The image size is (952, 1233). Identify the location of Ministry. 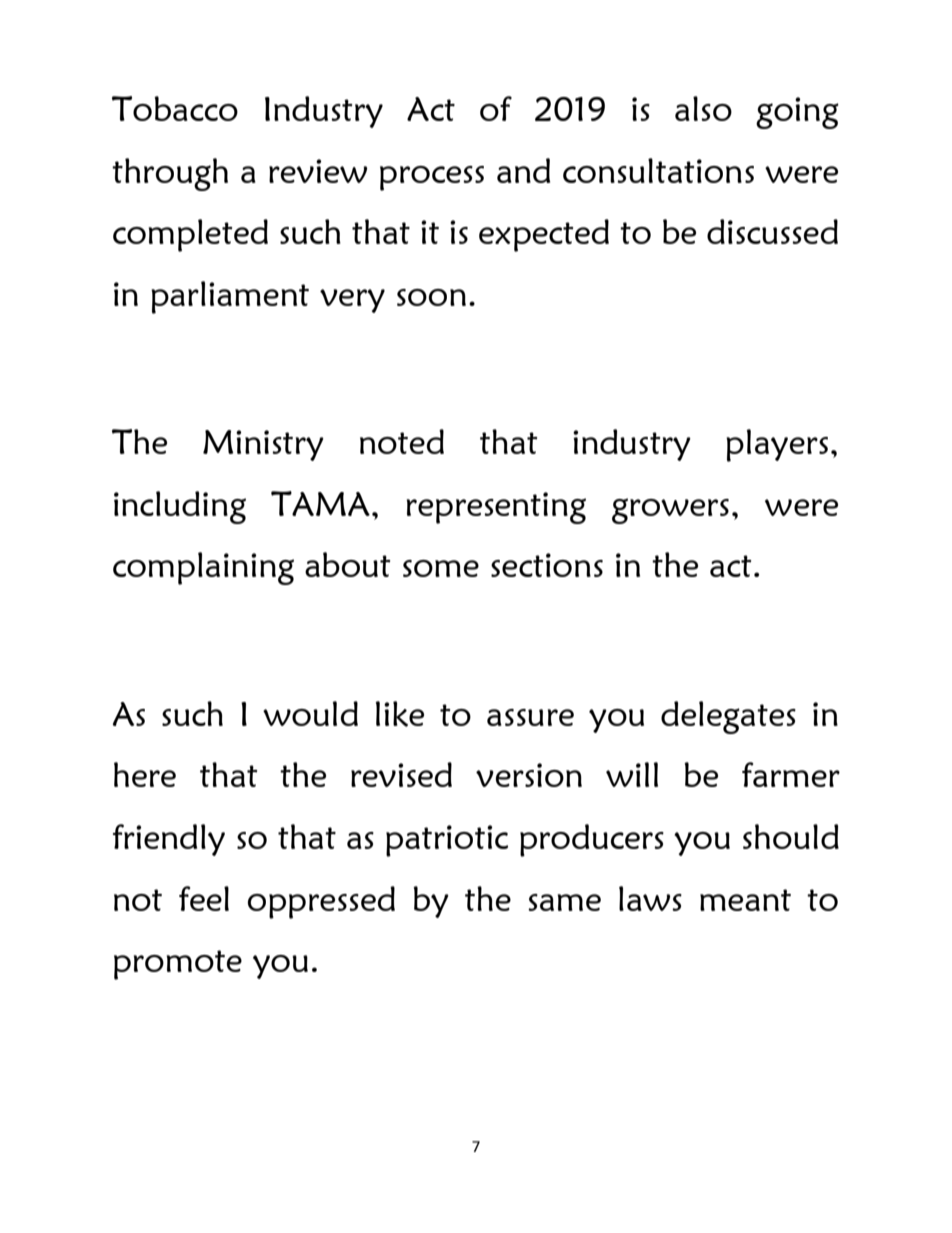
(263, 445).
